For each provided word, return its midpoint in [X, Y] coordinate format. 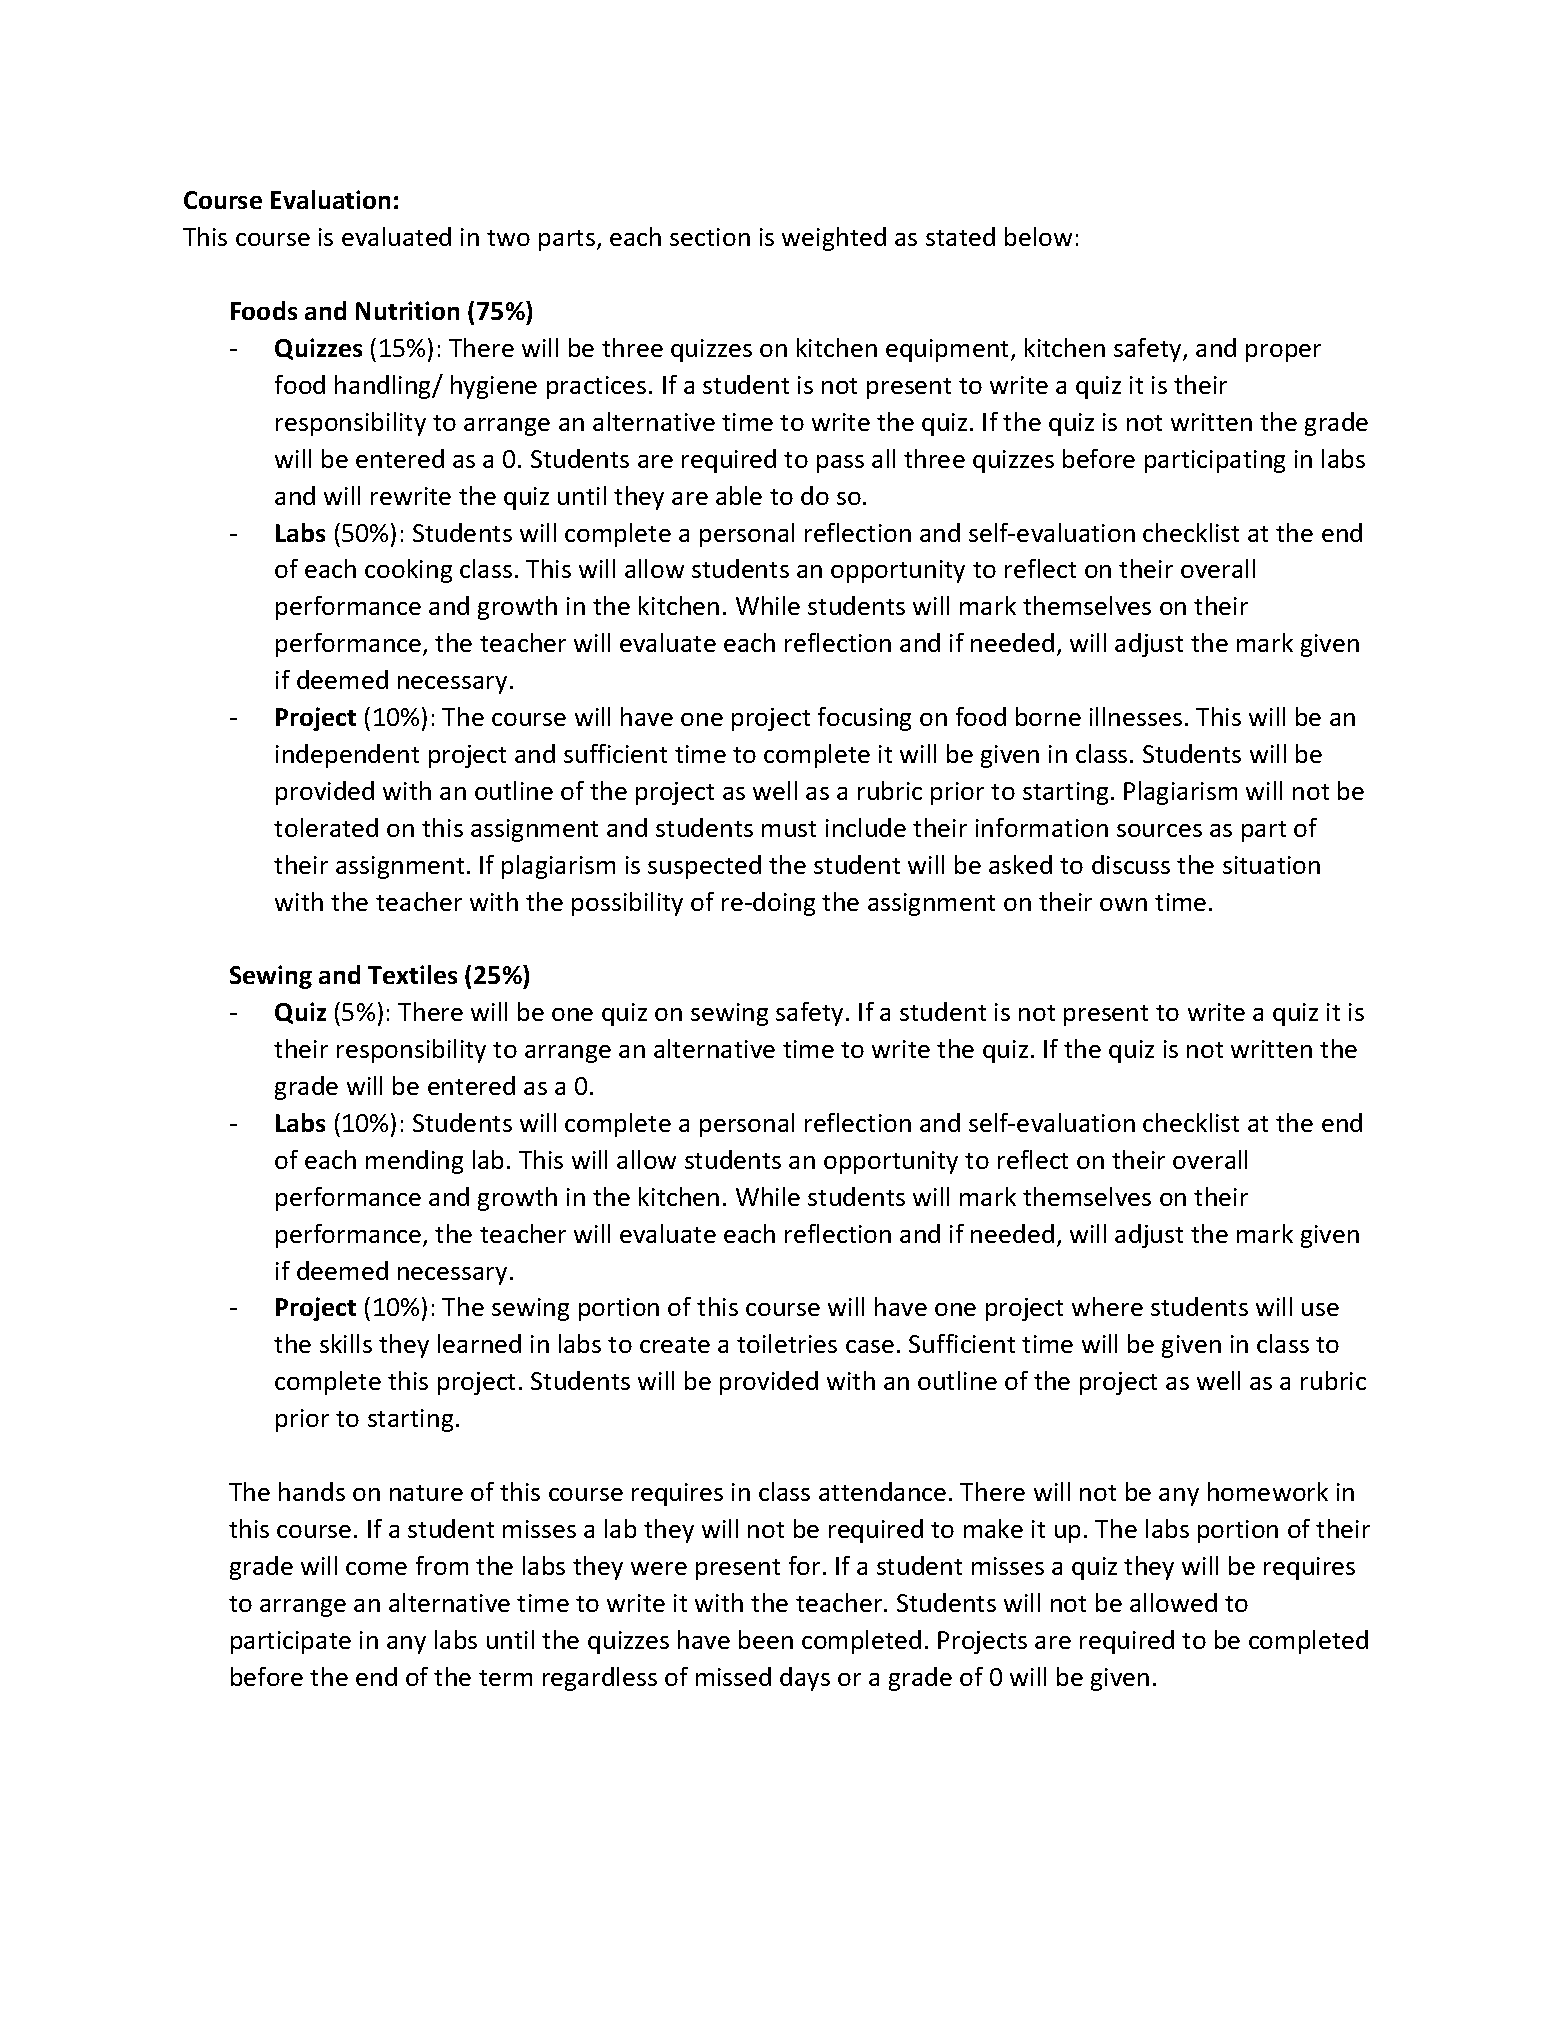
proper [1283, 353]
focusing [864, 719]
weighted [834, 239]
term [505, 1678]
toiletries [787, 1343]
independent [347, 756]
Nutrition [407, 310]
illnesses [1136, 716]
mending [414, 1162]
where [1107, 1306]
